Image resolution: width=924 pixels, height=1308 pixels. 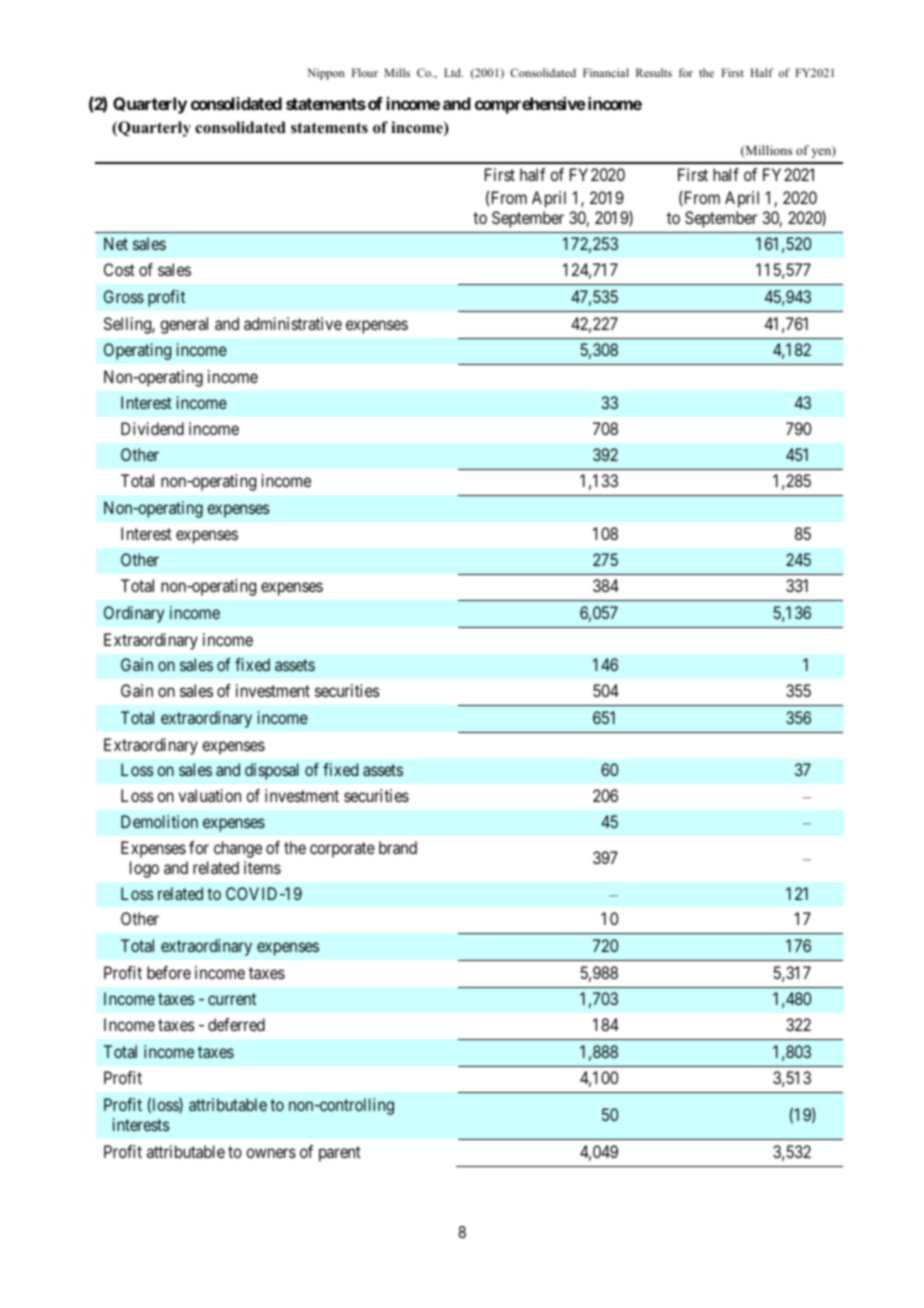 What do you see at coordinates (654, 72) in the document?
I see `Results` at bounding box center [654, 72].
